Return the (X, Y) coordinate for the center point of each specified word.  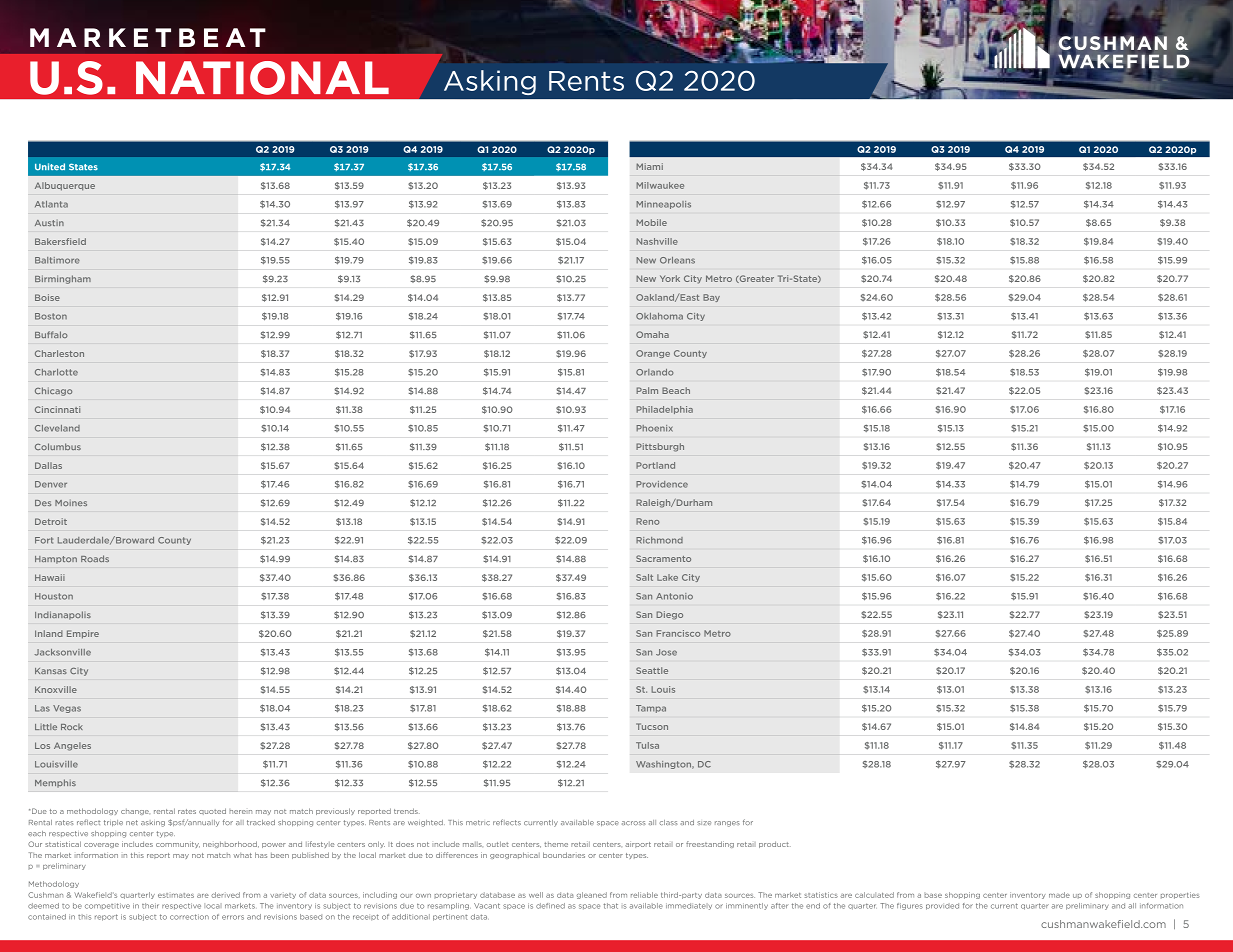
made (1059, 895)
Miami (649, 166)
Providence (662, 484)
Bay (711, 298)
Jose (666, 652)
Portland (655, 465)
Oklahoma (659, 316)
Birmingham (63, 279)
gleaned (592, 895)
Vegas (67, 709)
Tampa (651, 709)
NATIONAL (262, 78)
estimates (176, 895)
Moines (71, 503)
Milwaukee (660, 185)
